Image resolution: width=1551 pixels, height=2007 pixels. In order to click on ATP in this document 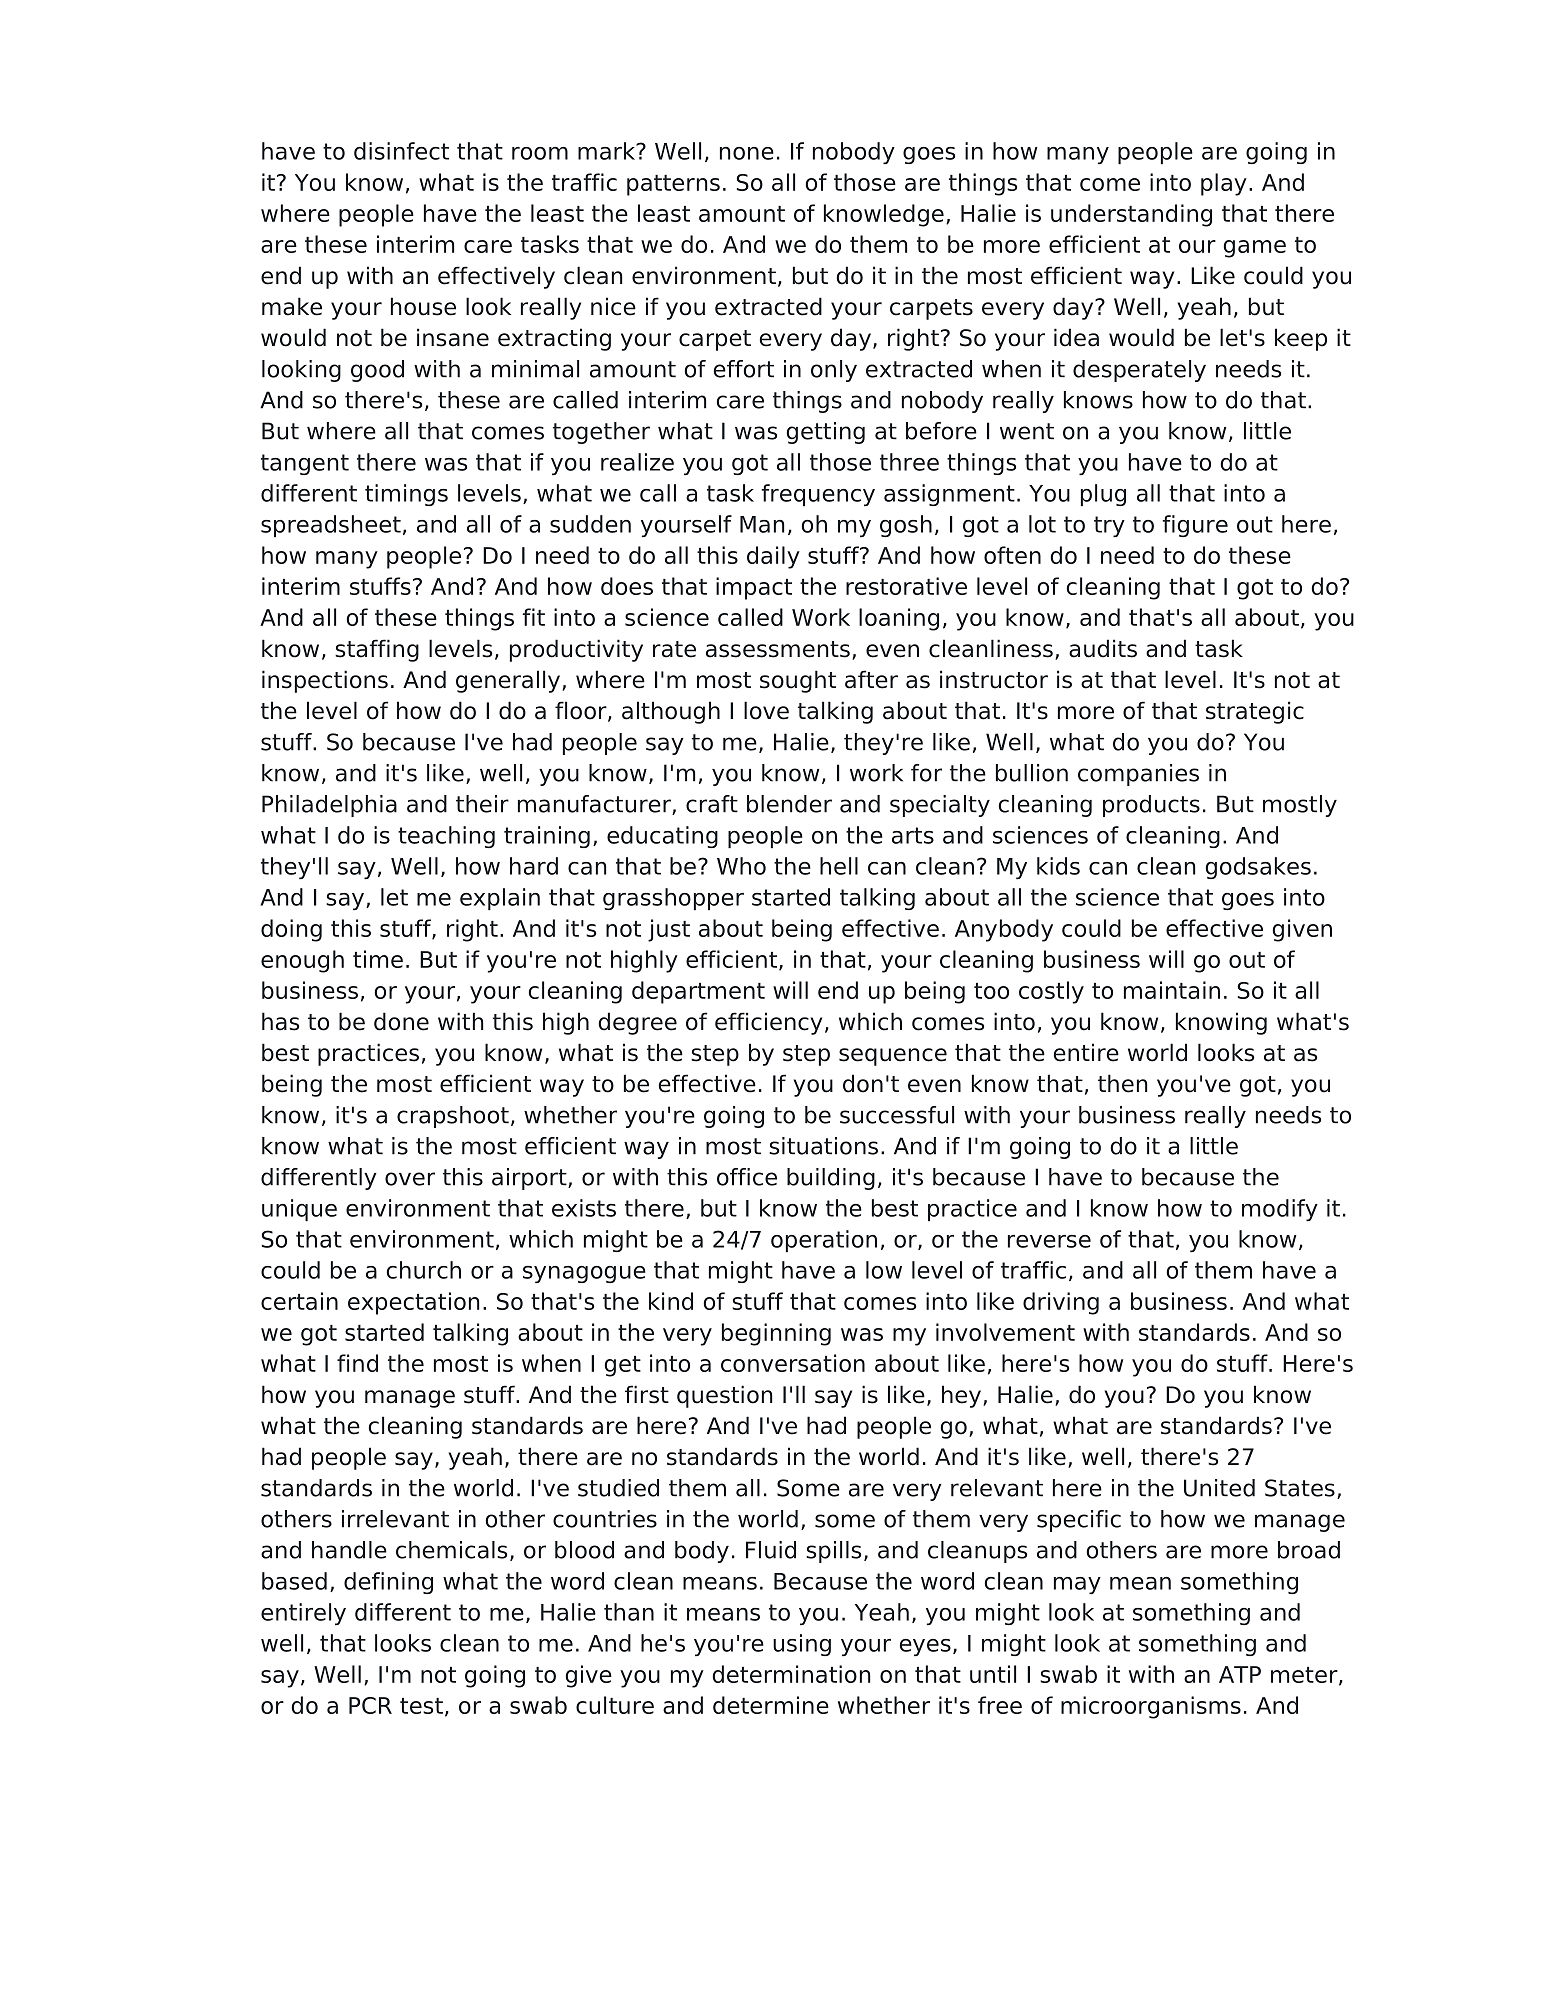, I will do `click(1240, 1674)`.
